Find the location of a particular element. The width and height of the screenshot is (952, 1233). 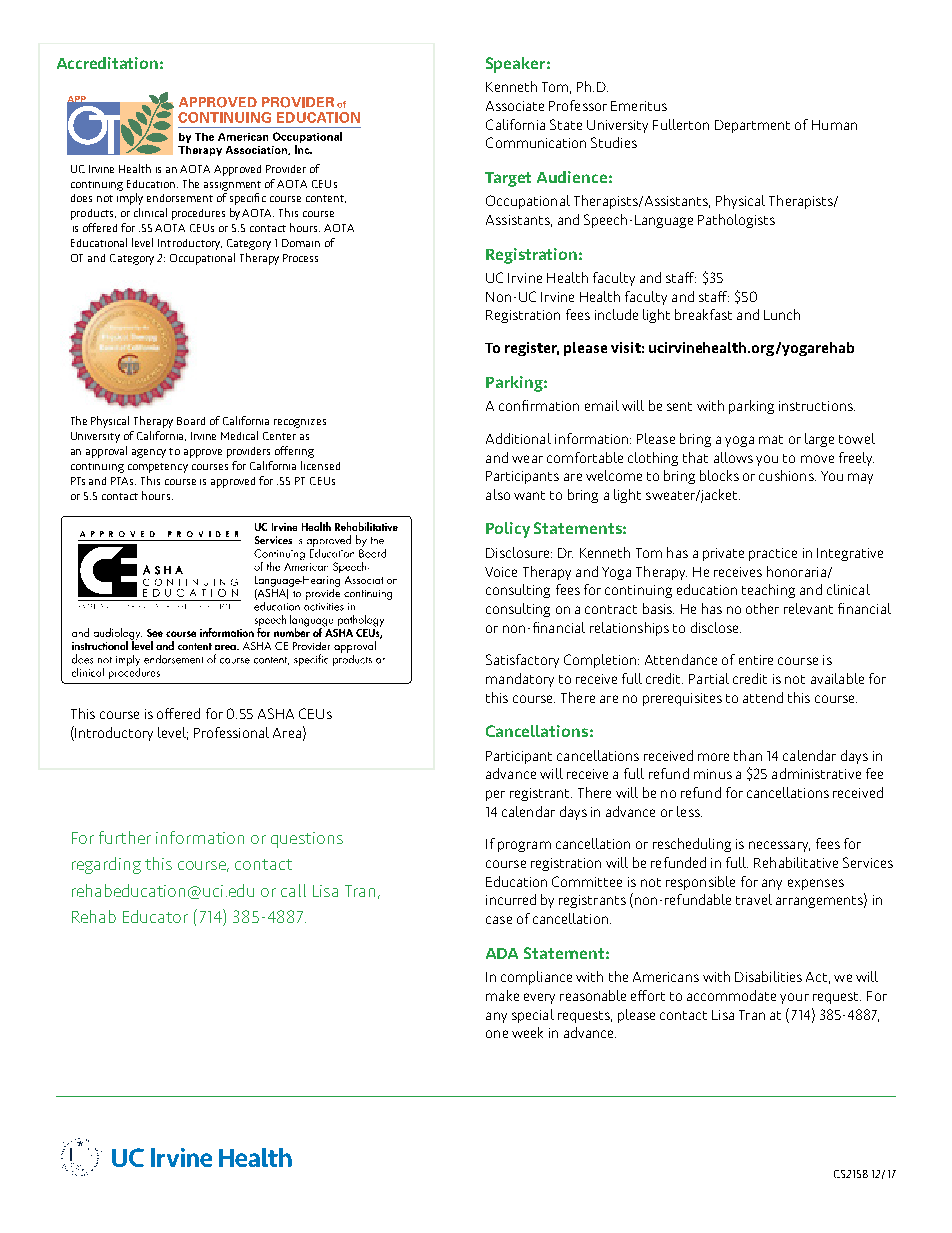

assignment is located at coordinates (232, 186).
